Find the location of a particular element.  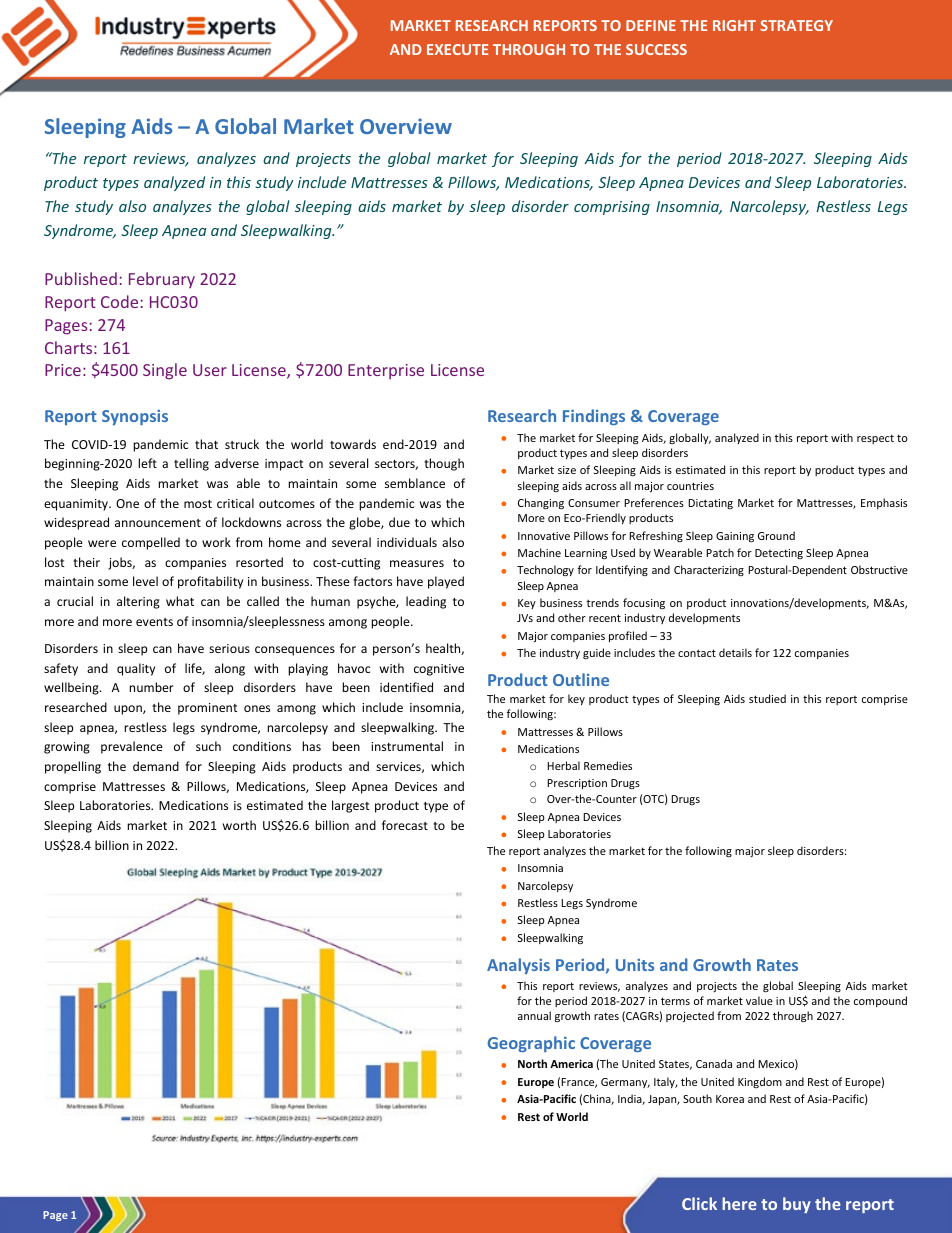

EXECUTE is located at coordinates (457, 49).
